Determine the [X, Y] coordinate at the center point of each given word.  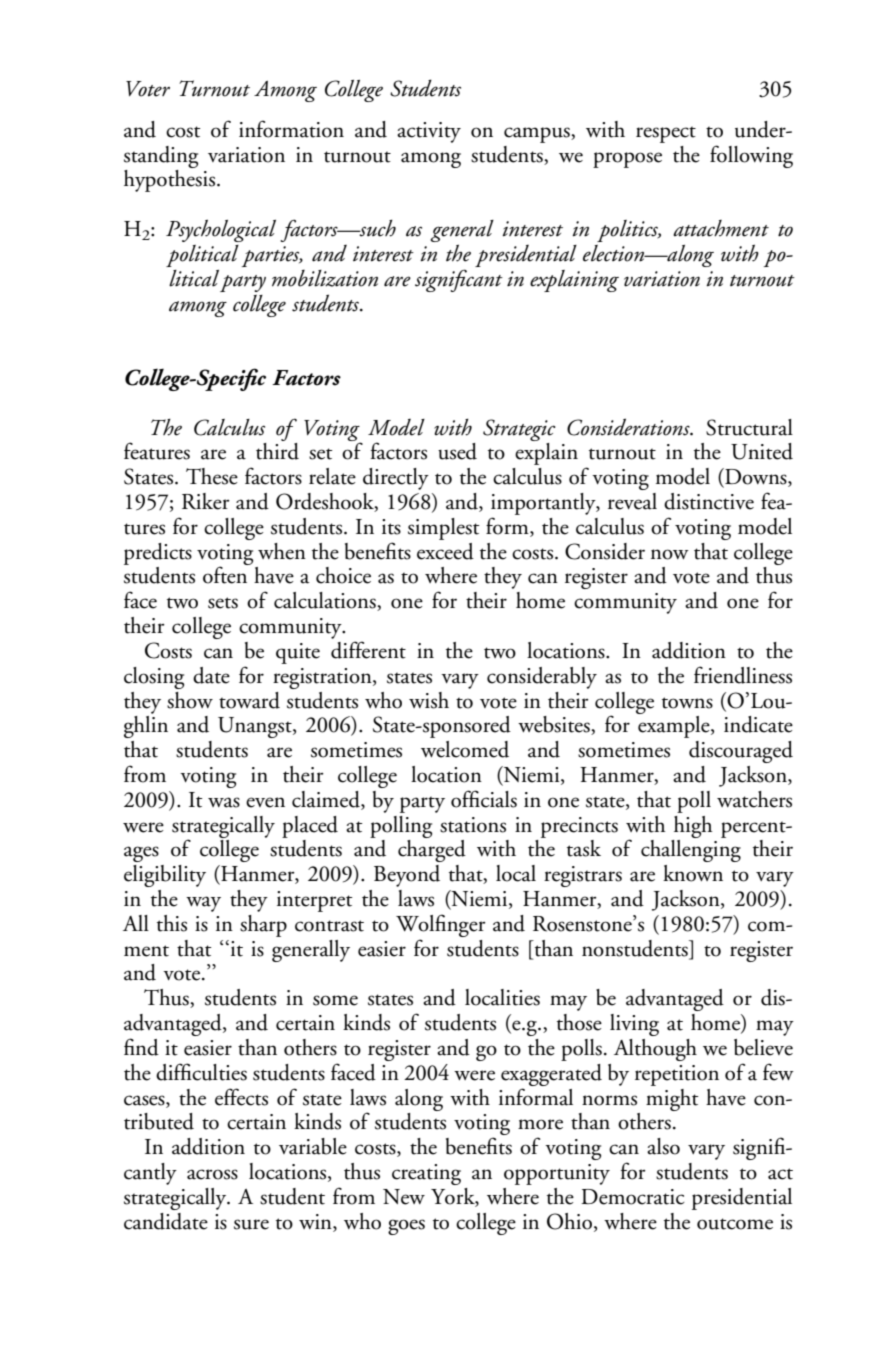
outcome [735, 1224]
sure [251, 1224]
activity [429, 132]
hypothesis [169, 181]
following [751, 156]
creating [426, 1174]
